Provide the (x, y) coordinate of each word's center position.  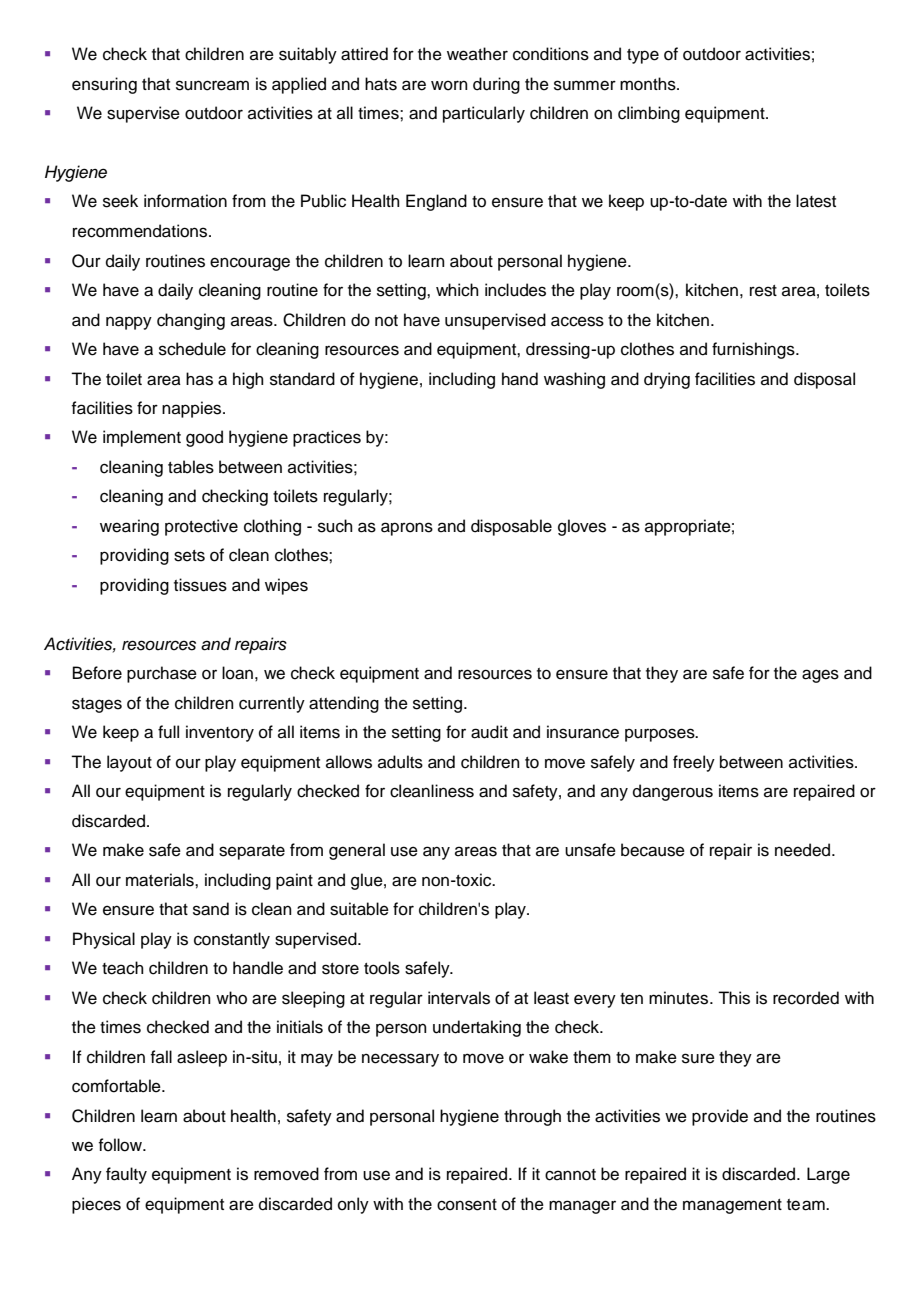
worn (449, 85)
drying (667, 380)
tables (191, 467)
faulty (126, 1175)
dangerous (673, 792)
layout (129, 763)
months (649, 84)
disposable (511, 527)
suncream (212, 85)
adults (400, 762)
